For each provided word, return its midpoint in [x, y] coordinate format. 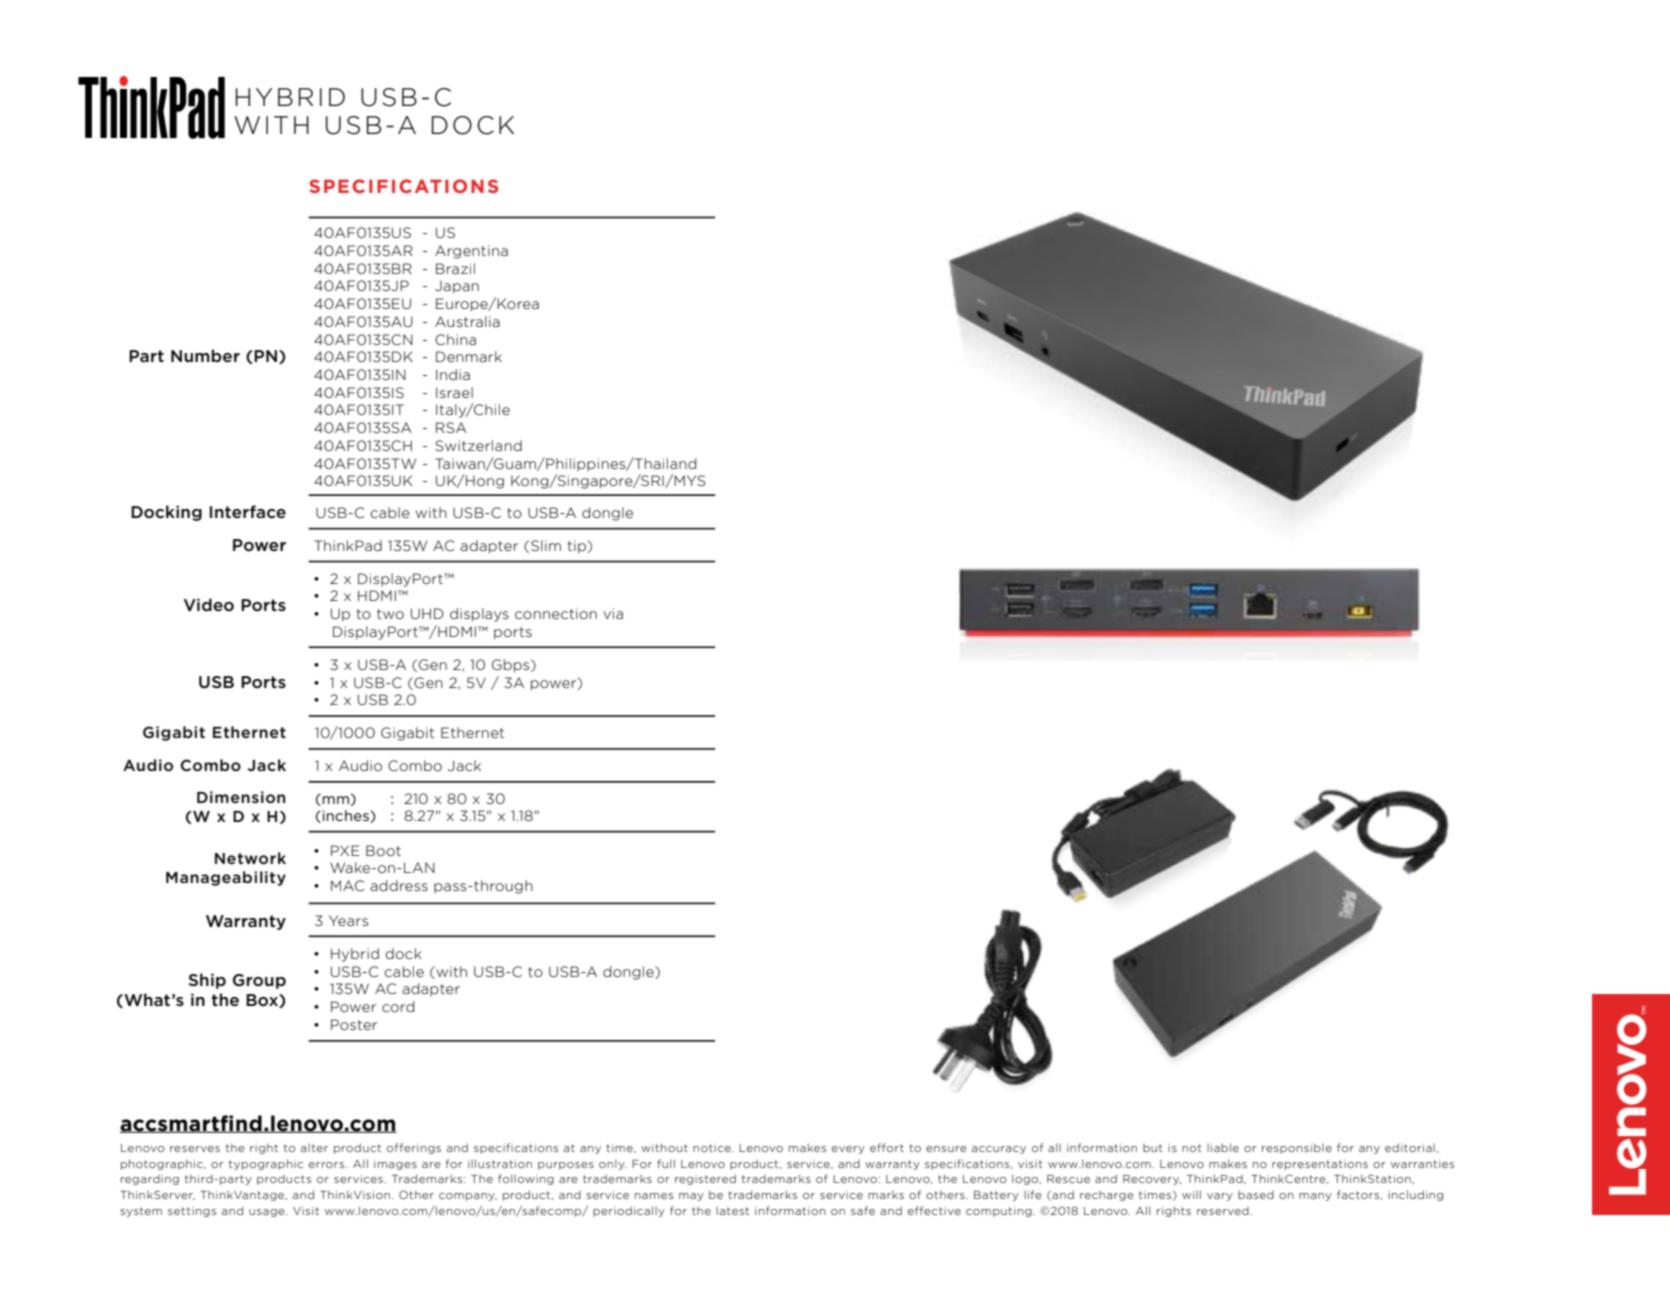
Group [259, 981]
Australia [467, 321]
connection [556, 613]
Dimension [241, 797]
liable [1223, 1147]
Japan [457, 287]
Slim [546, 545]
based [1256, 1195]
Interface [248, 512]
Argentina [471, 252]
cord [398, 1006]
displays [479, 615]
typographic [266, 1164]
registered [705, 1179]
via [613, 613]
